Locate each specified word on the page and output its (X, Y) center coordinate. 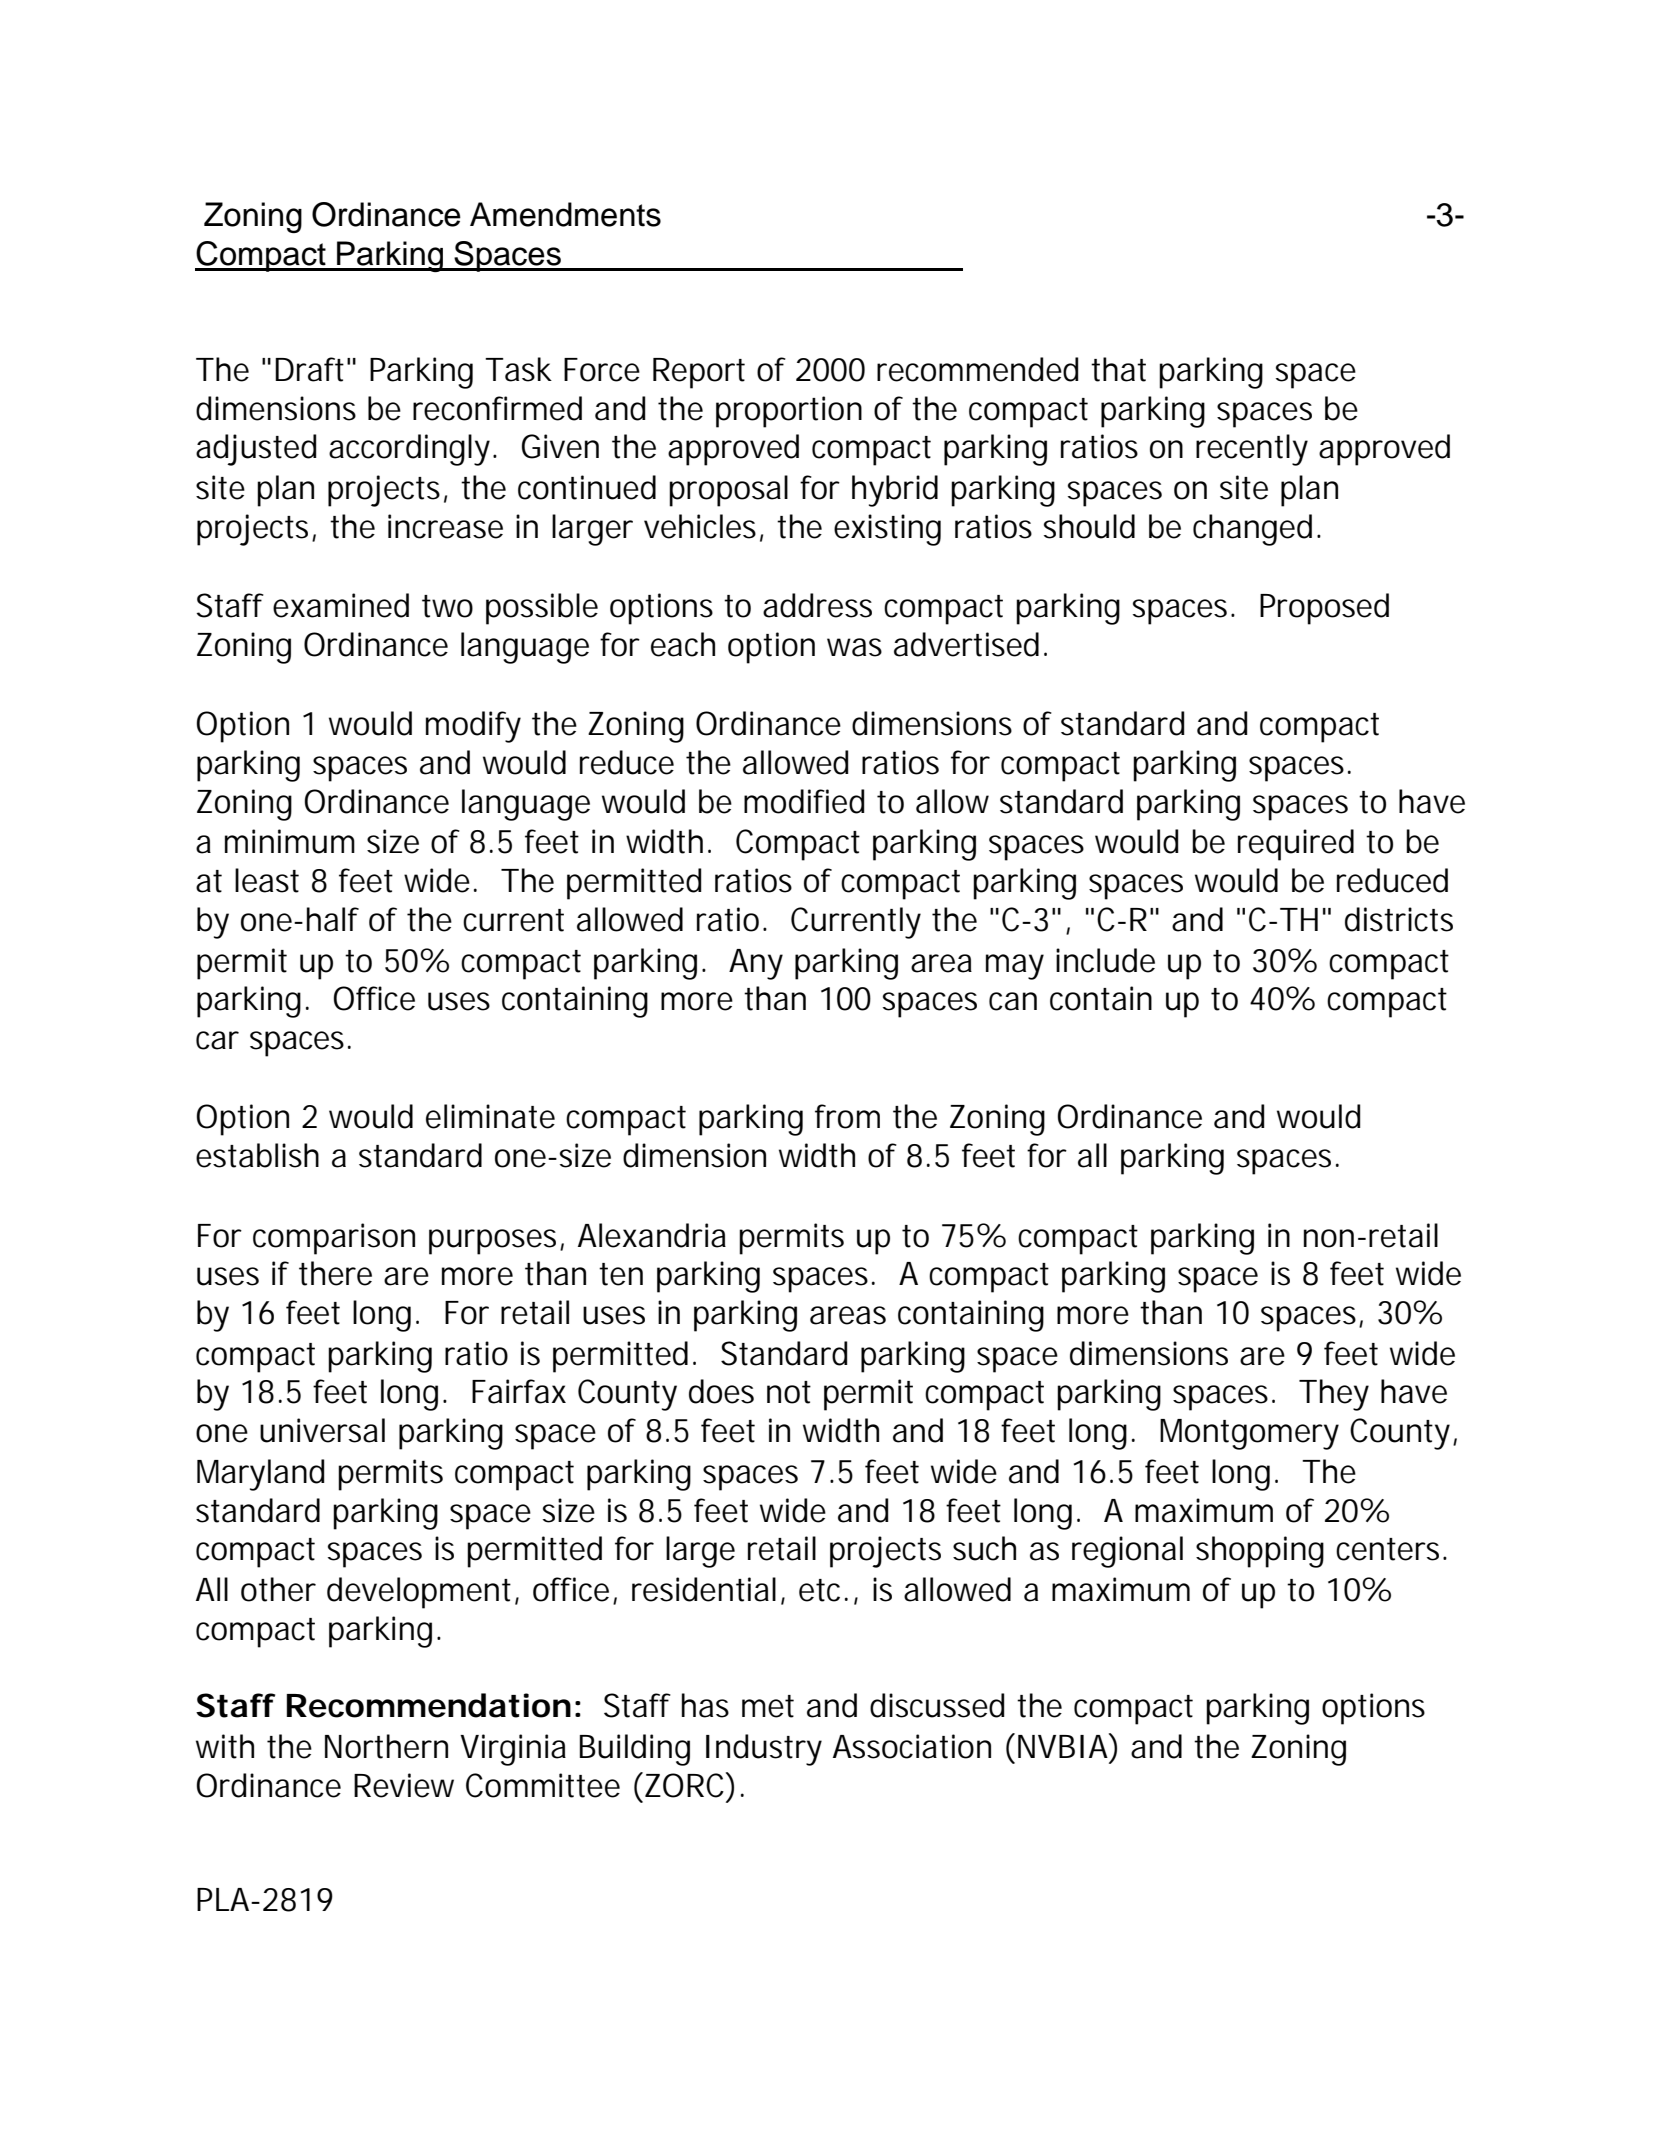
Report (699, 373)
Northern (386, 1746)
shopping (1260, 1552)
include (1105, 960)
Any (756, 964)
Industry (764, 1750)
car (217, 1040)
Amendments (565, 214)
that (1118, 369)
